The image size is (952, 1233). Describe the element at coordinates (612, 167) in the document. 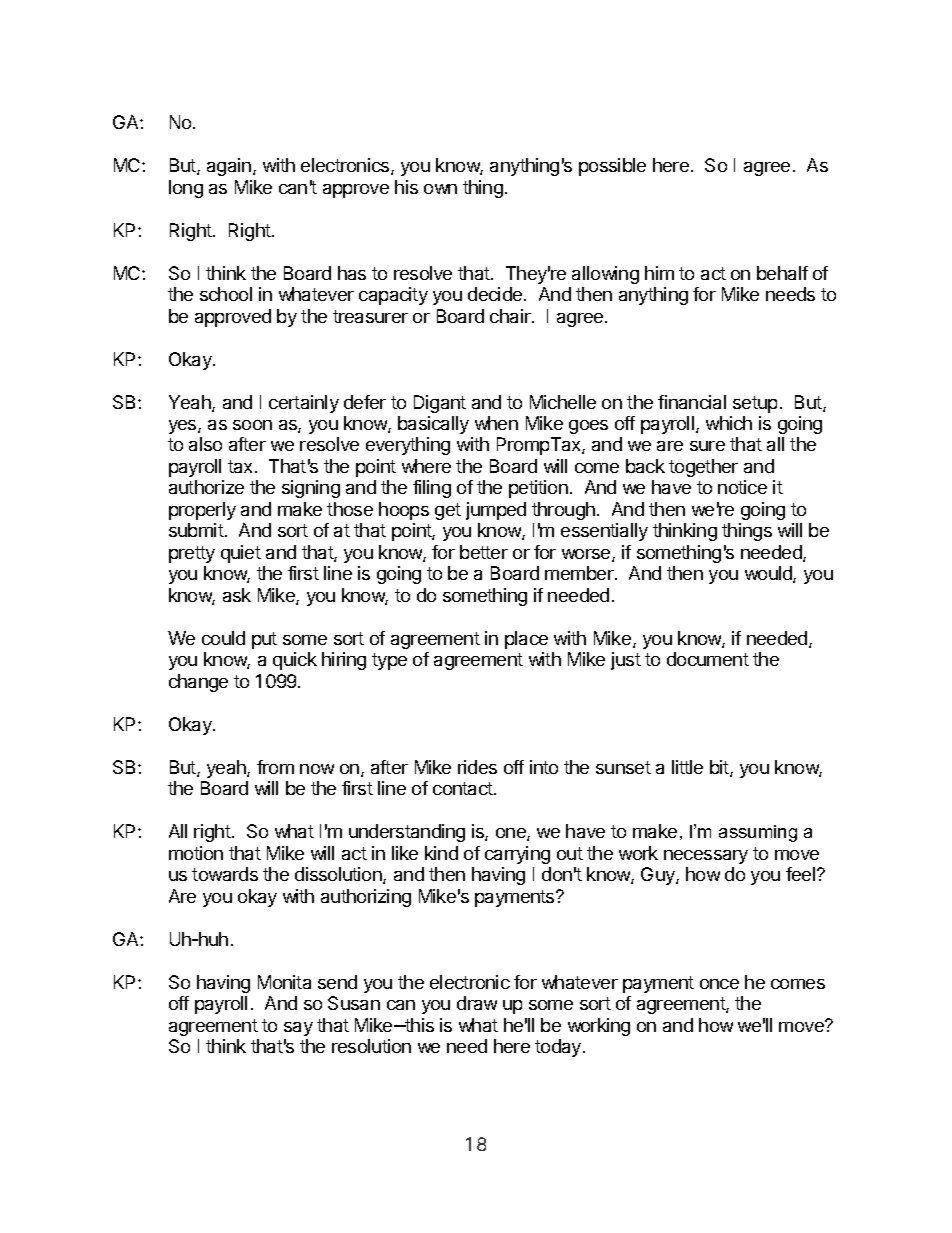

I see `possible` at that location.
